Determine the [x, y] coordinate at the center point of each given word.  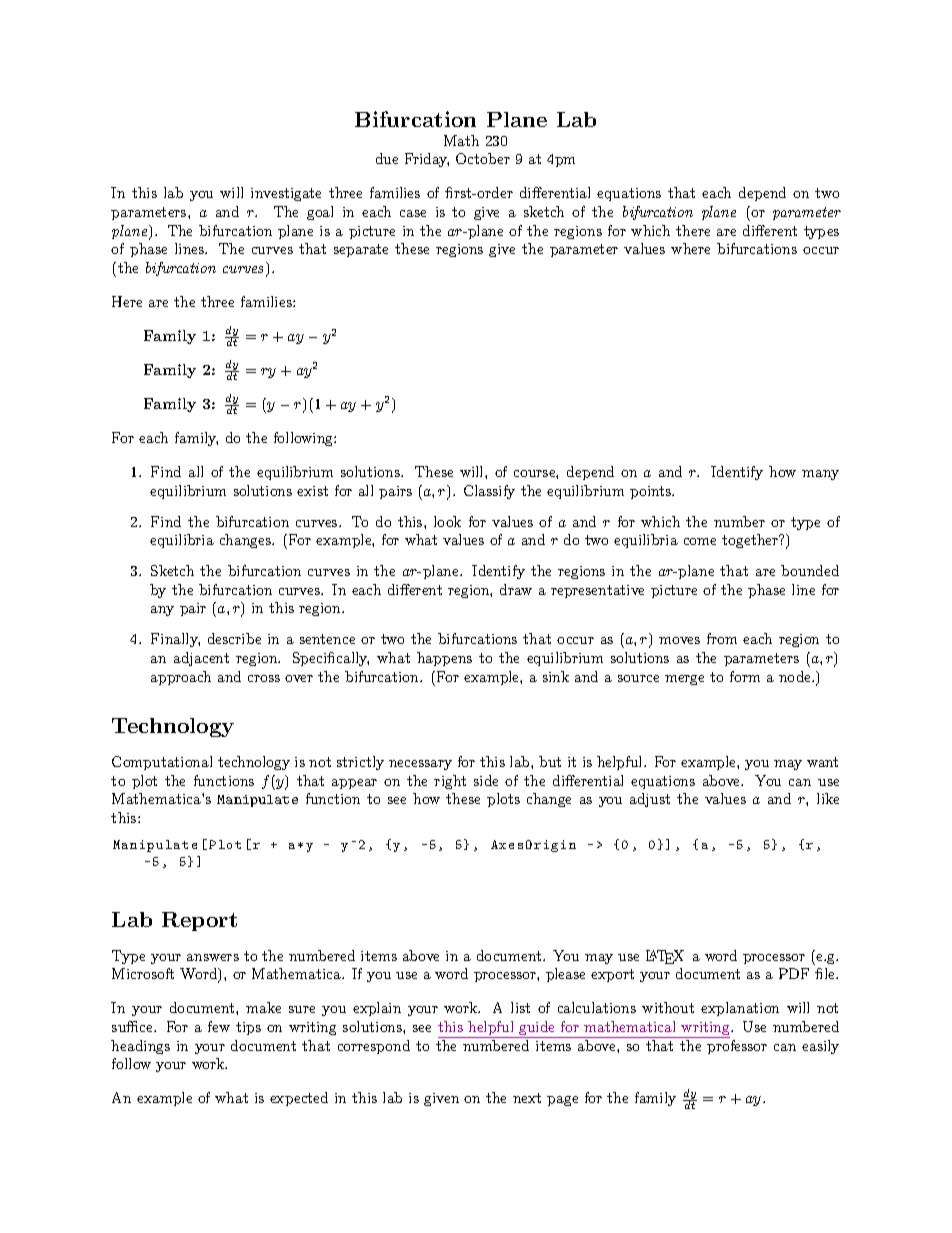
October [483, 158]
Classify [489, 492]
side [486, 780]
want [822, 762]
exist [312, 491]
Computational [162, 763]
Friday [427, 160]
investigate [286, 194]
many [820, 475]
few [219, 1026]
